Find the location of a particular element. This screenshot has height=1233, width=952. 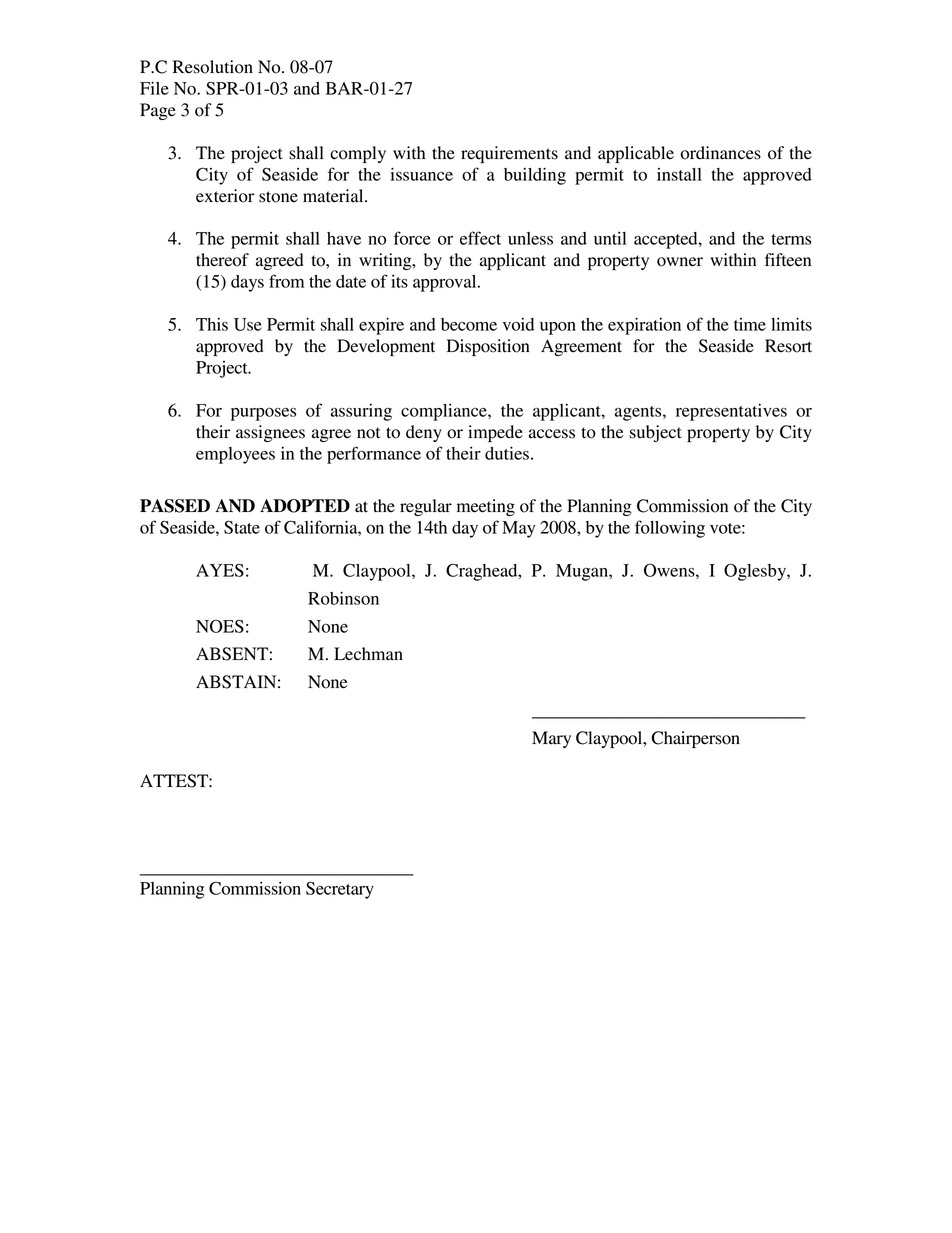

following is located at coordinates (670, 529).
